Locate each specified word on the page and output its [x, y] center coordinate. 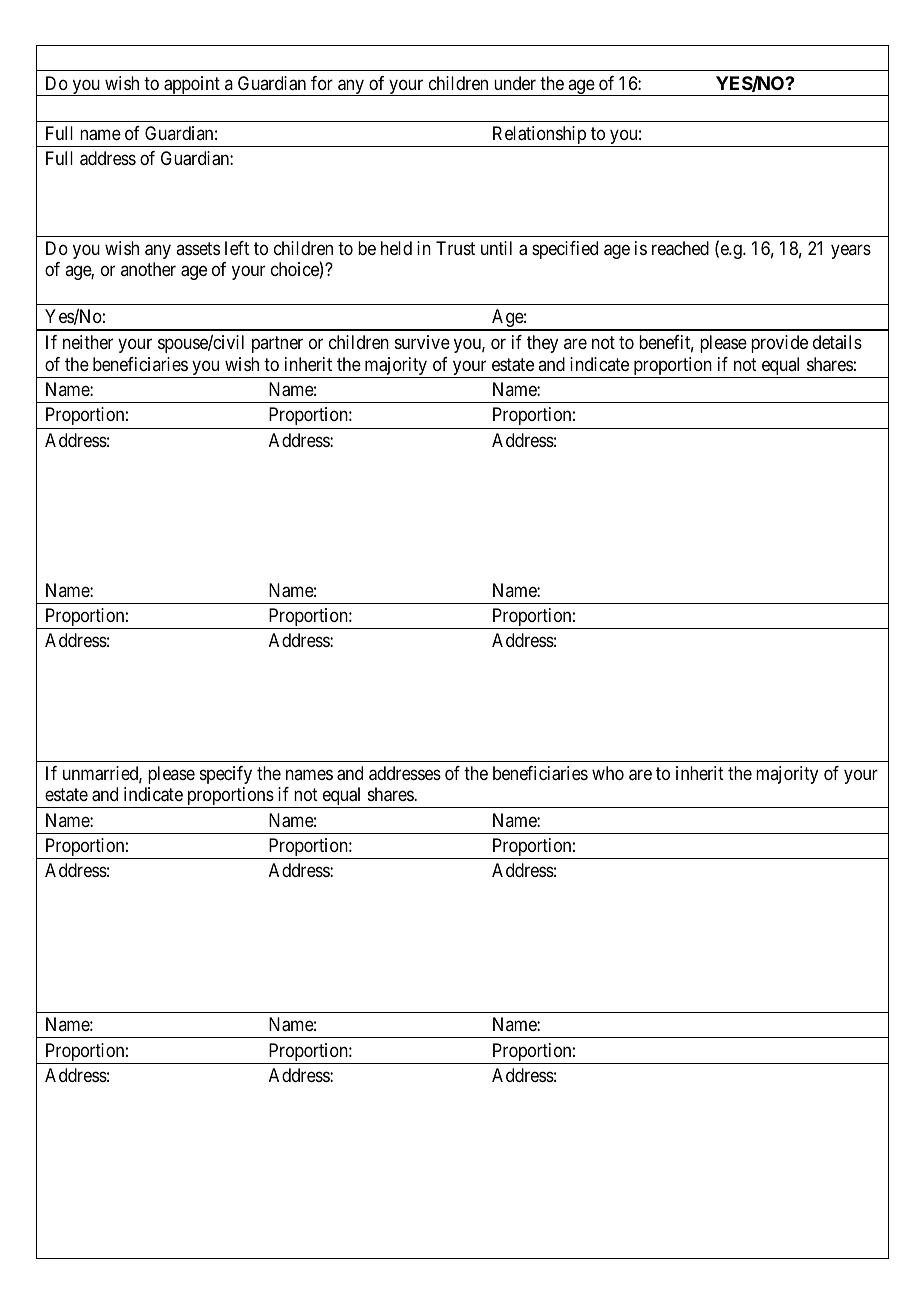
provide [779, 344]
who [608, 773]
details [837, 342]
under [515, 83]
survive [422, 342]
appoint [192, 86]
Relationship [539, 136]
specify [226, 775]
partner [277, 344]
